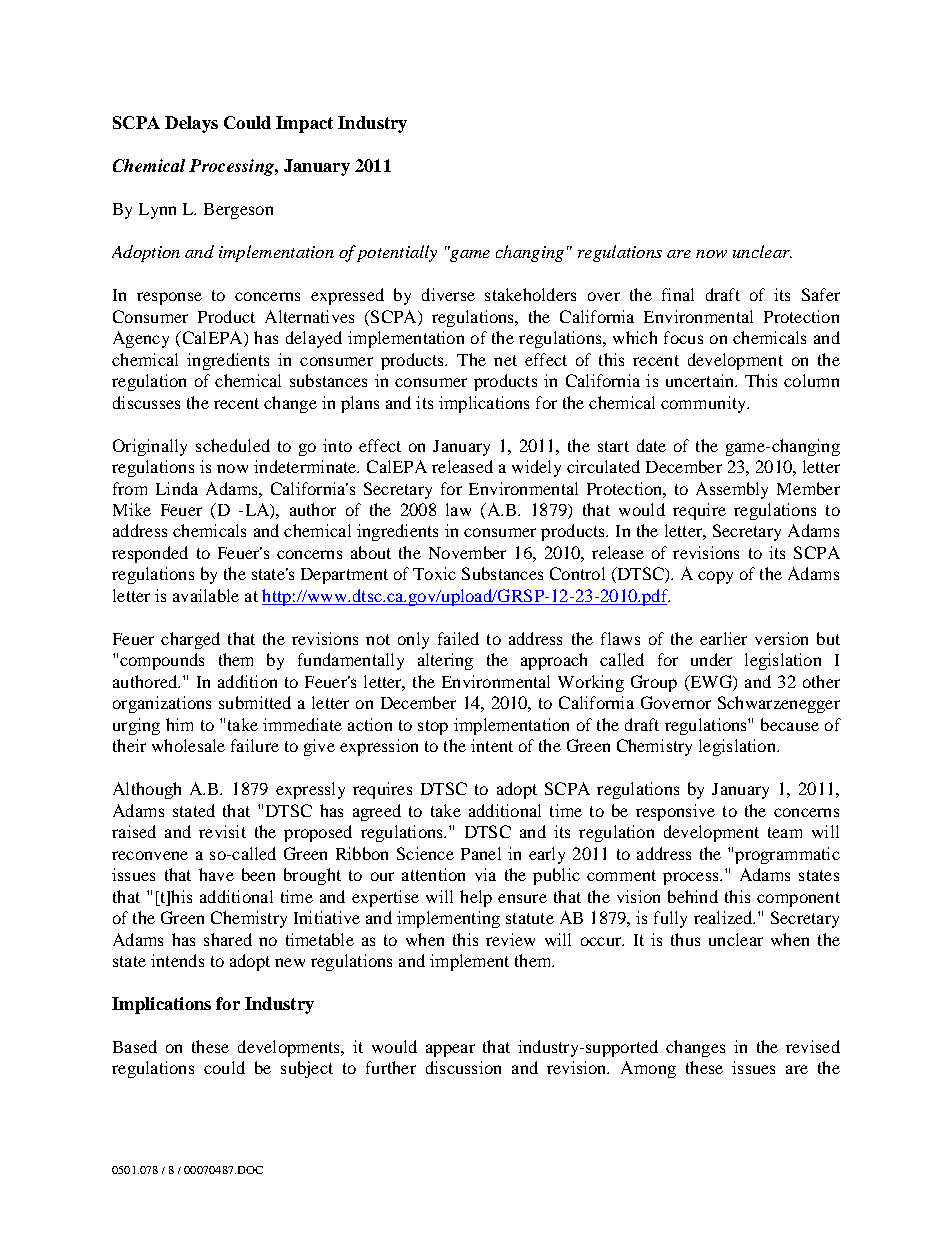 Image resolution: width=952 pixels, height=1233 pixels. Describe the element at coordinates (434, 573) in the image. I see `Toxic` at that location.
